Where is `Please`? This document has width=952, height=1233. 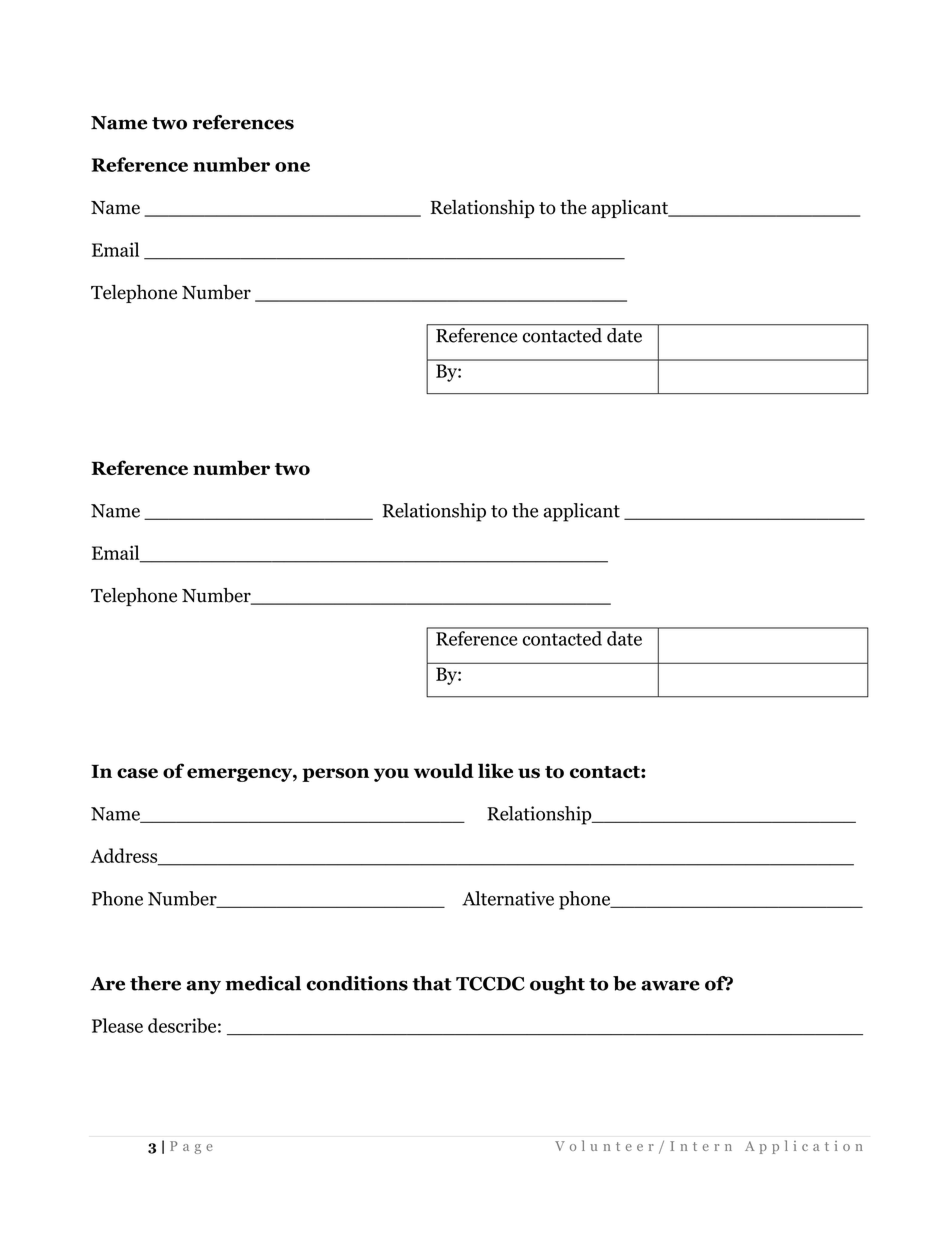
Please is located at coordinates (117, 1025).
